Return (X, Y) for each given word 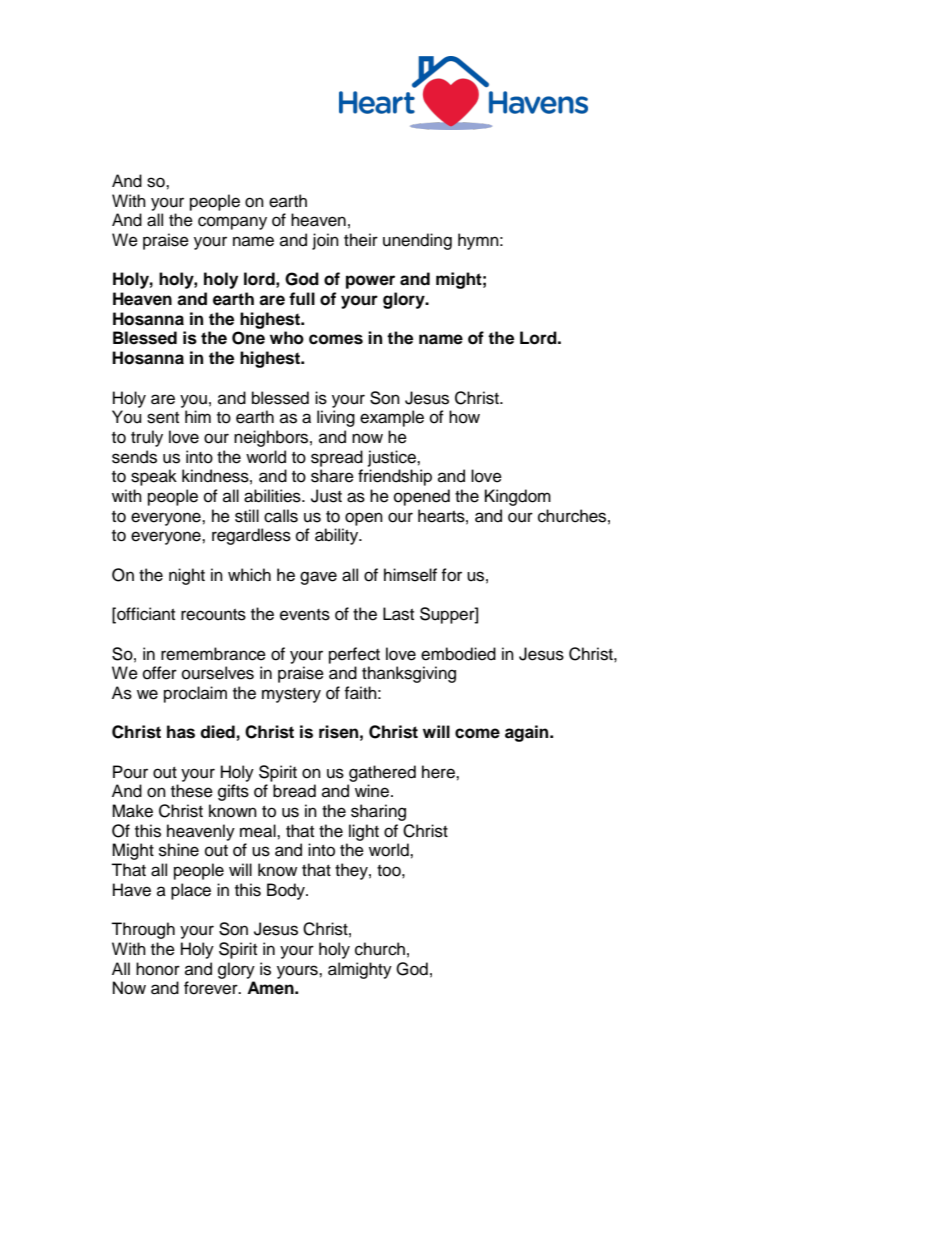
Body (287, 891)
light (364, 832)
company (232, 223)
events (305, 615)
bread (294, 791)
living (336, 418)
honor (158, 969)
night (187, 576)
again (528, 733)
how (464, 417)
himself (410, 575)
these (192, 791)
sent (163, 418)
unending (417, 241)
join (325, 241)
